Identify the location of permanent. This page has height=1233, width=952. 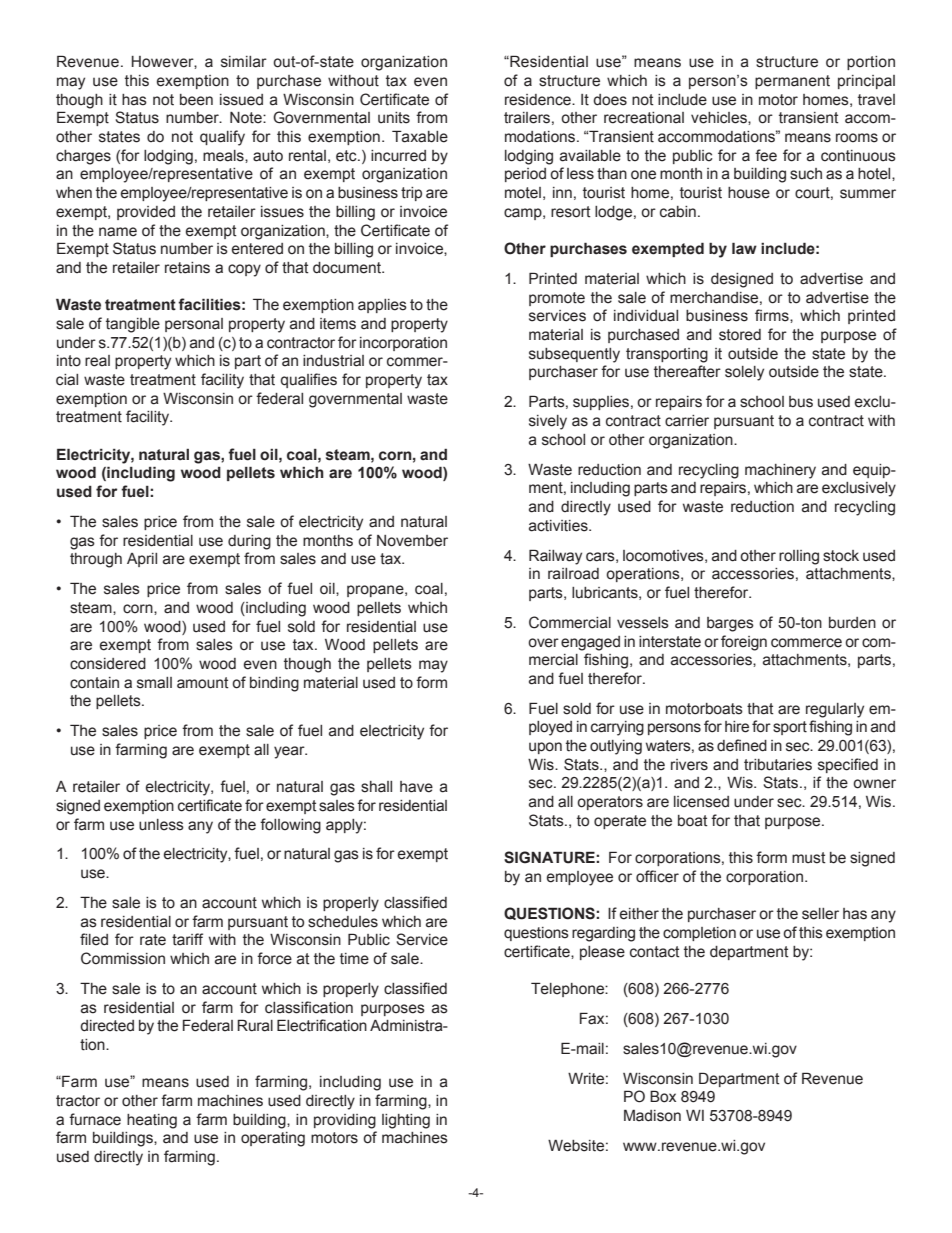
(792, 82).
